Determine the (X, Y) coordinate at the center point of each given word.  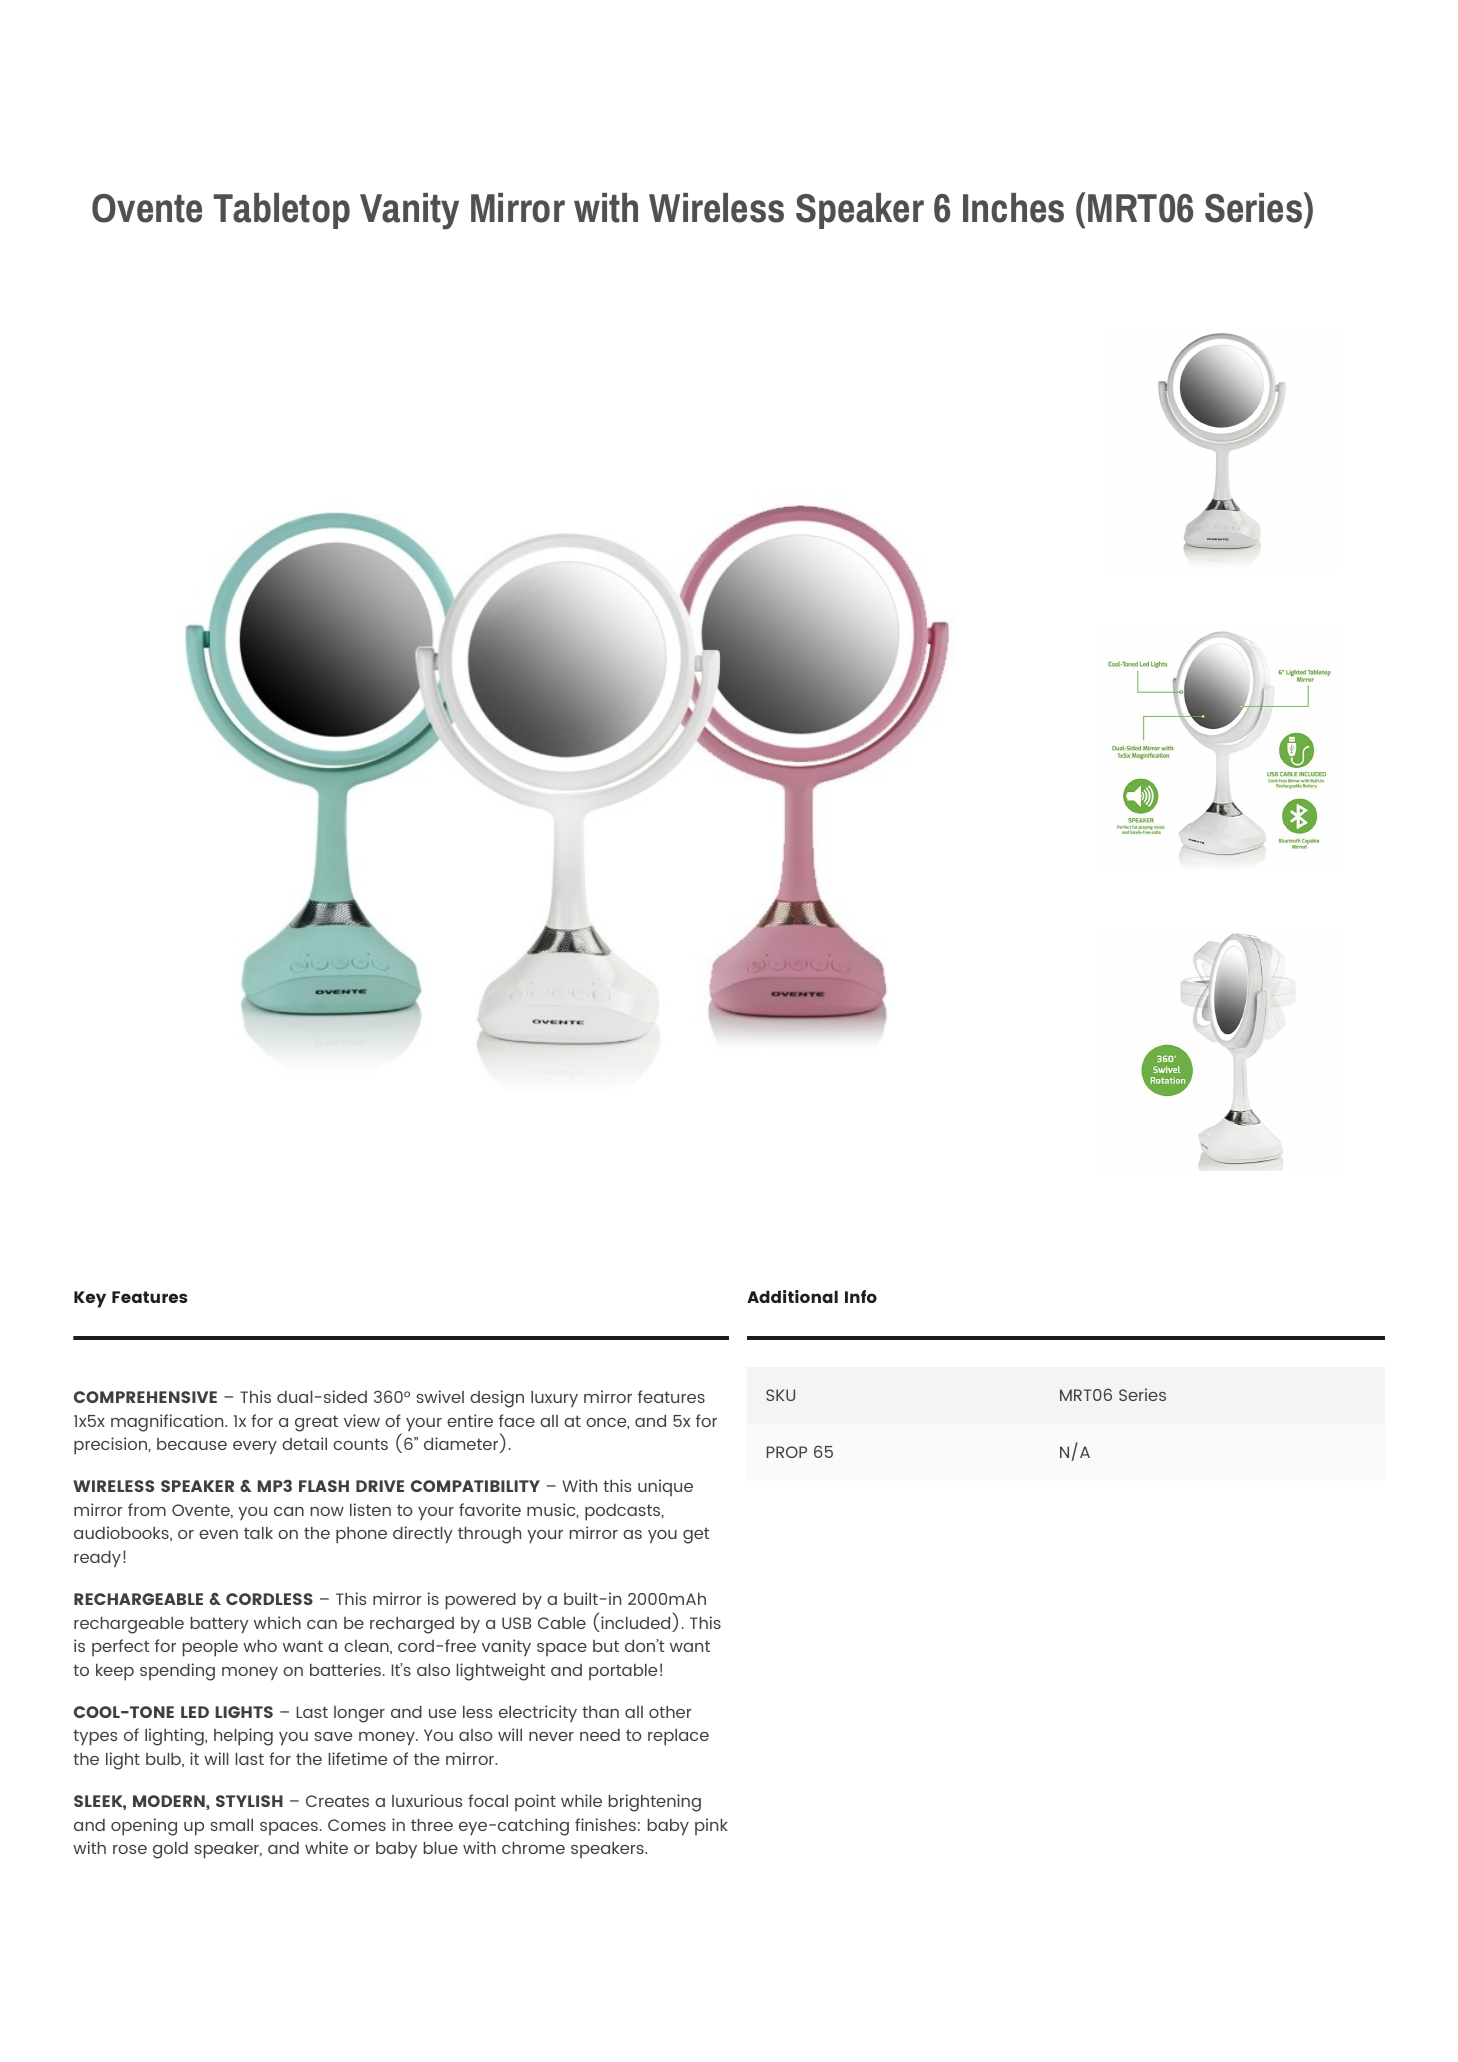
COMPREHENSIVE (145, 1397)
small (231, 1825)
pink (711, 1826)
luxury (554, 1399)
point (535, 1802)
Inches (1013, 208)
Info (861, 1296)
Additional (792, 1296)
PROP (787, 1452)
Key (90, 1299)
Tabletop (281, 211)
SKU (780, 1395)
